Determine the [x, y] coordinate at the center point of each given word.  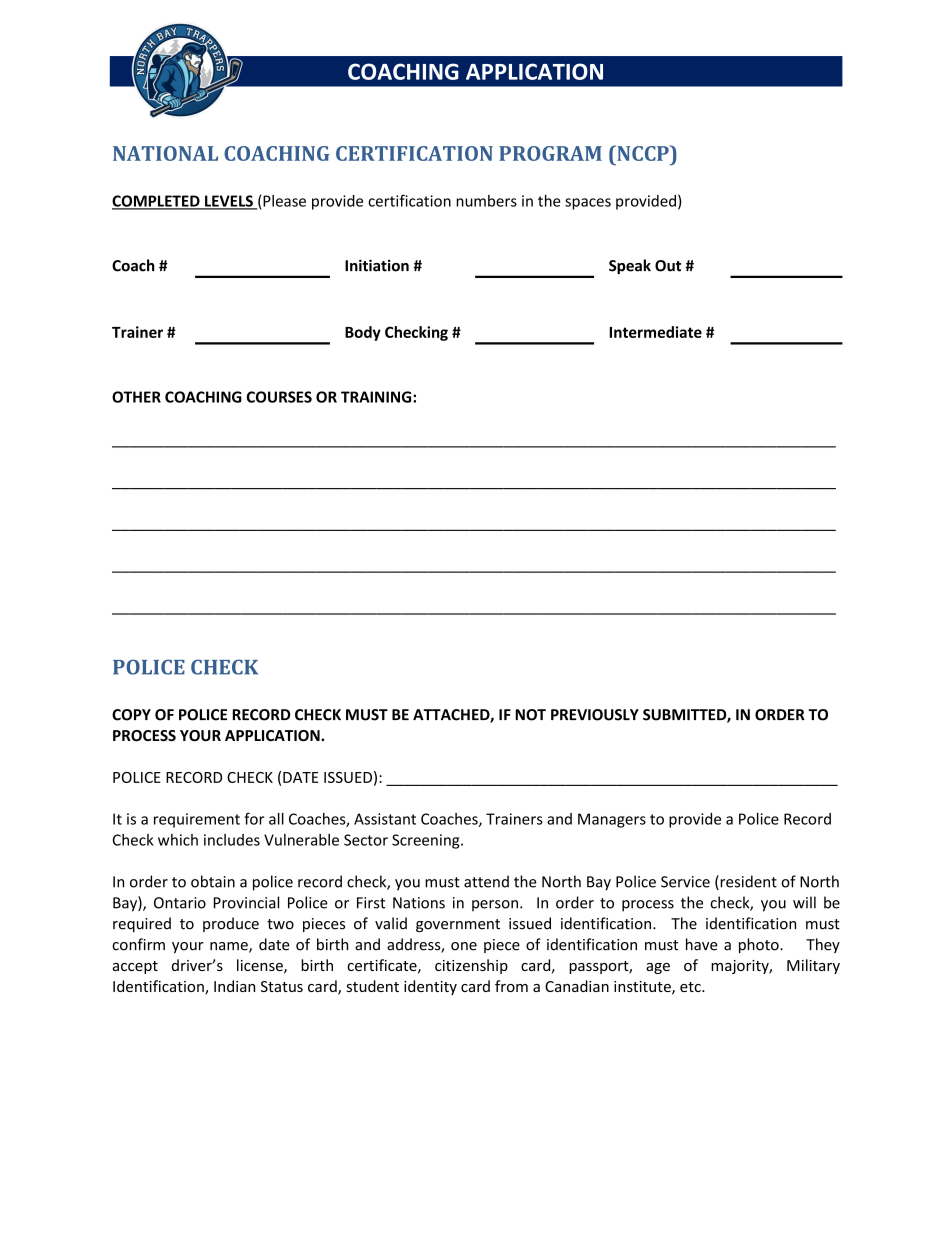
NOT [530, 715]
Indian [234, 986]
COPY [131, 715]
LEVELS [229, 202]
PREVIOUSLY [595, 715]
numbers [486, 201]
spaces [588, 204]
